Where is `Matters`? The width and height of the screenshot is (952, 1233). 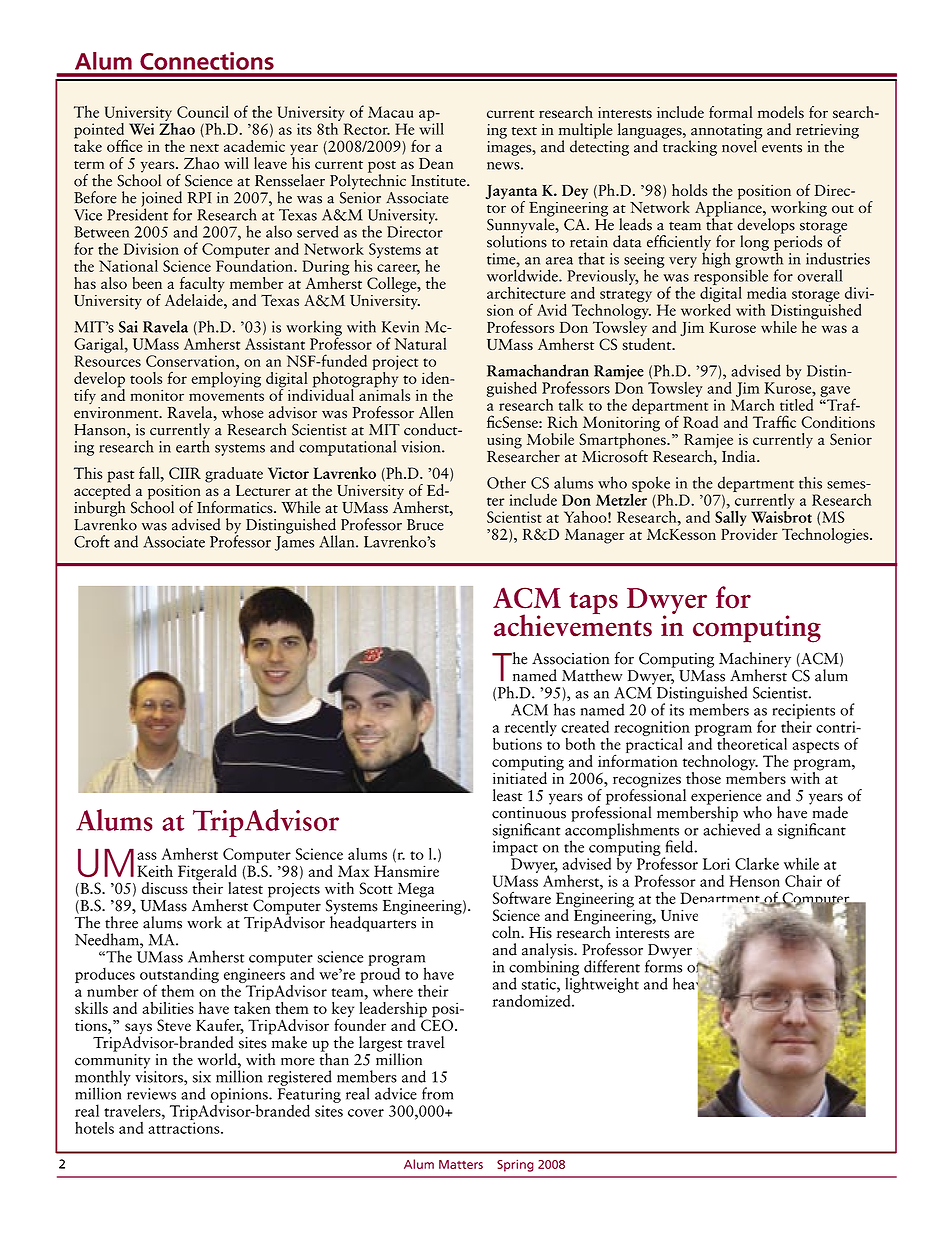 Matters is located at coordinates (461, 1164).
